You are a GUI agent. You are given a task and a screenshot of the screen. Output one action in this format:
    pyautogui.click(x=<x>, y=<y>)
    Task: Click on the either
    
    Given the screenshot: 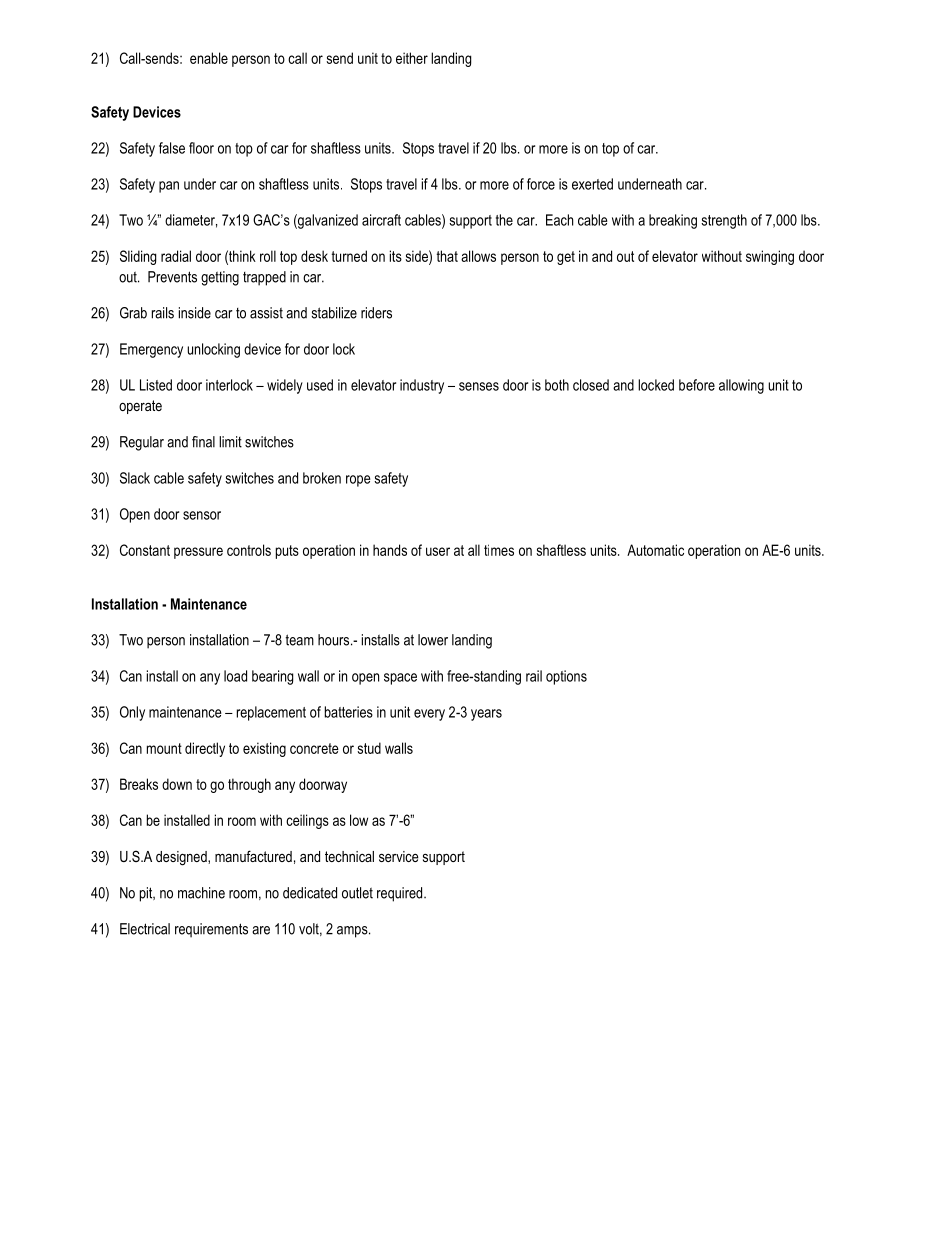 What is the action you would take?
    pyautogui.click(x=412, y=58)
